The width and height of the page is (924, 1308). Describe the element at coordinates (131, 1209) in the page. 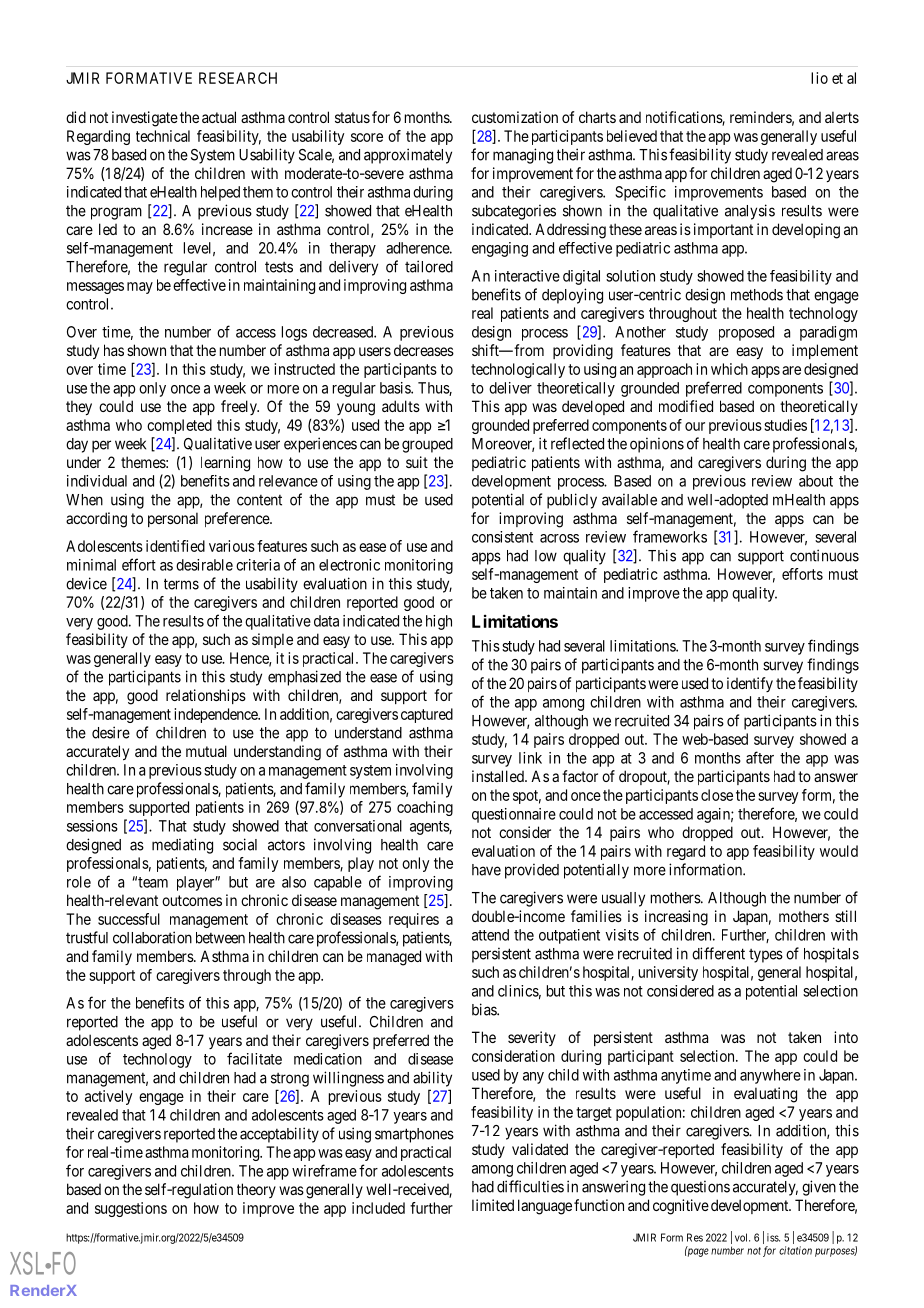

I see `suggestions` at that location.
